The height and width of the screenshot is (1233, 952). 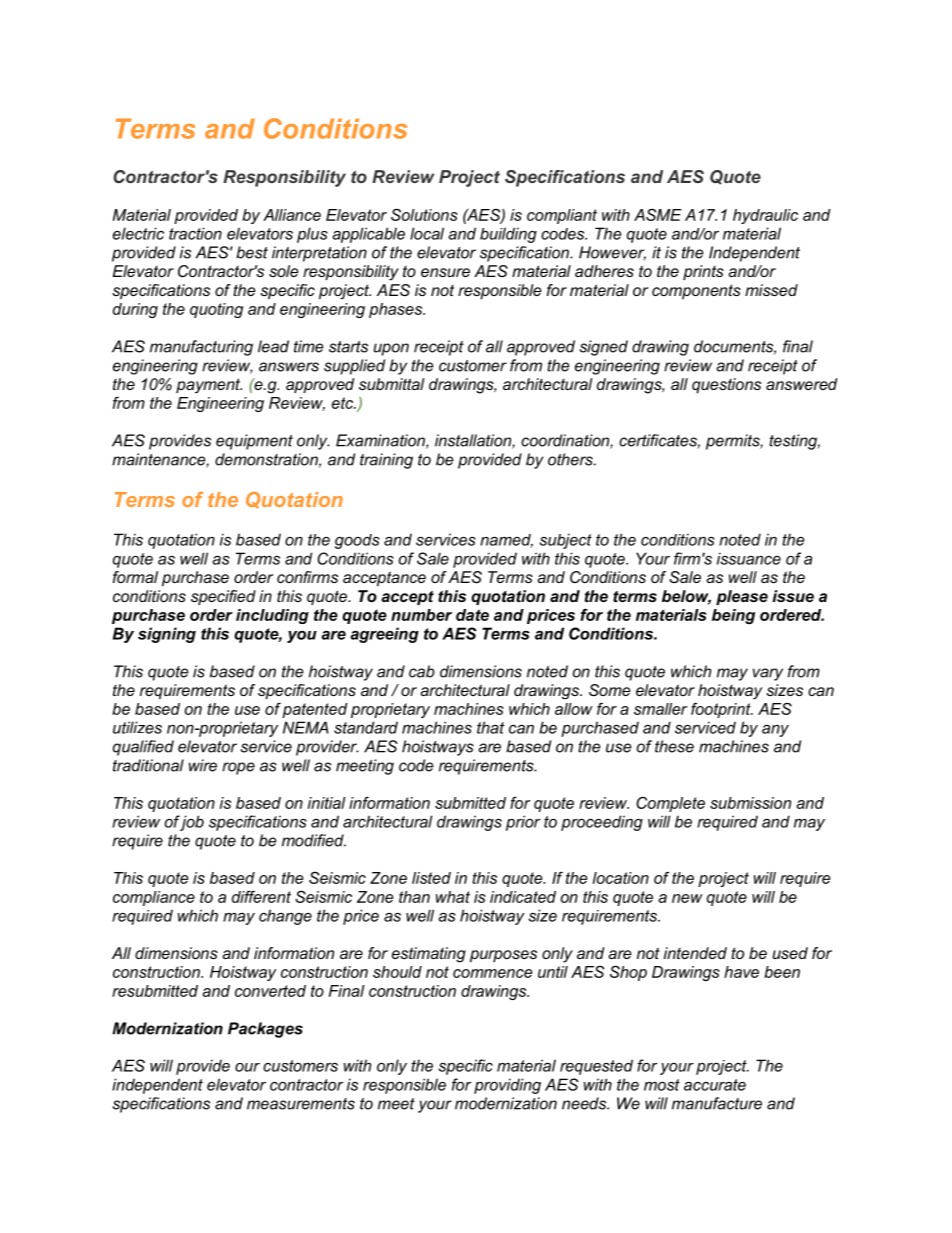 What do you see at coordinates (265, 1030) in the screenshot?
I see `Packages` at bounding box center [265, 1030].
